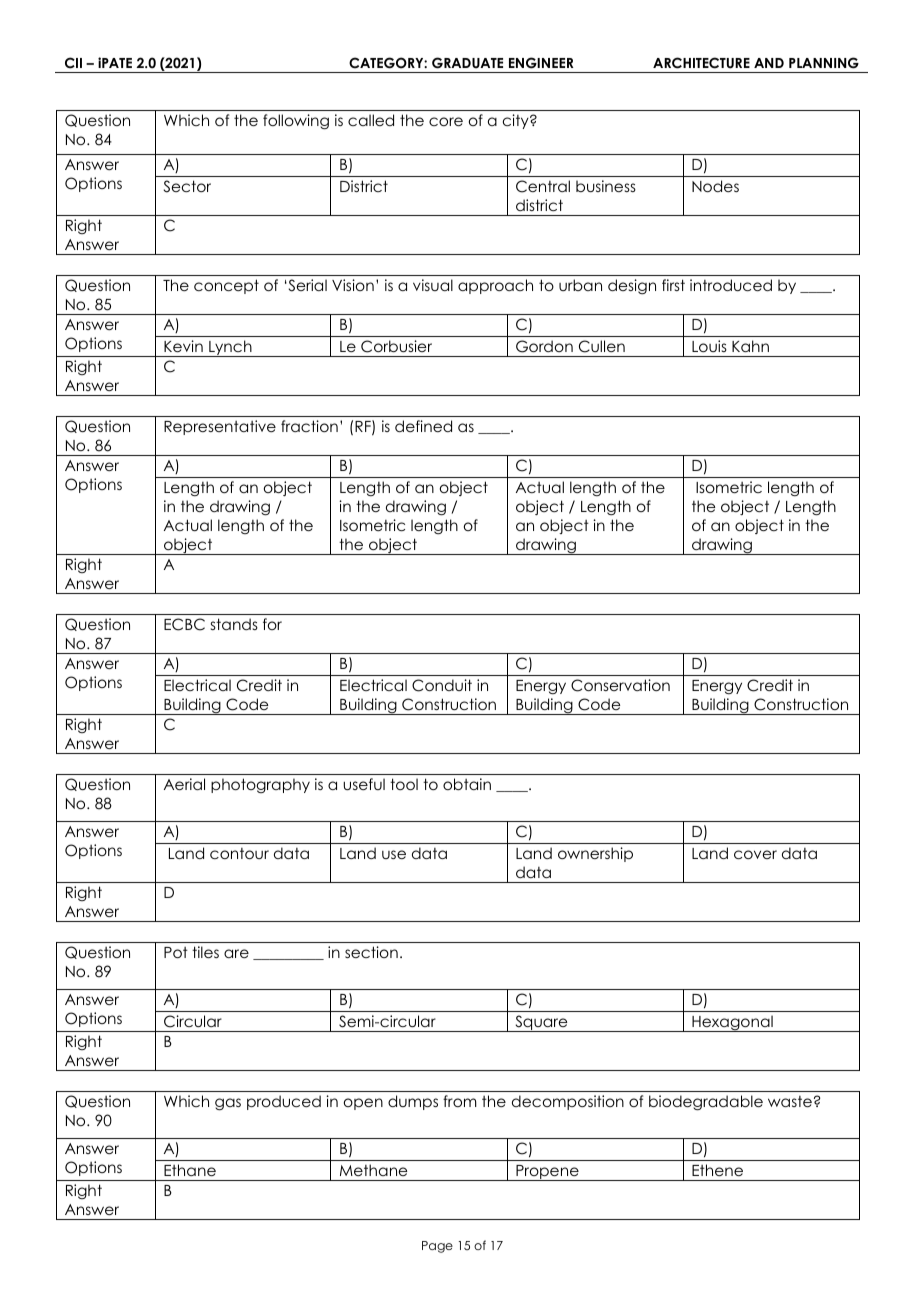 The height and width of the image is (1308, 924). I want to click on Conduit, so click(442, 685).
